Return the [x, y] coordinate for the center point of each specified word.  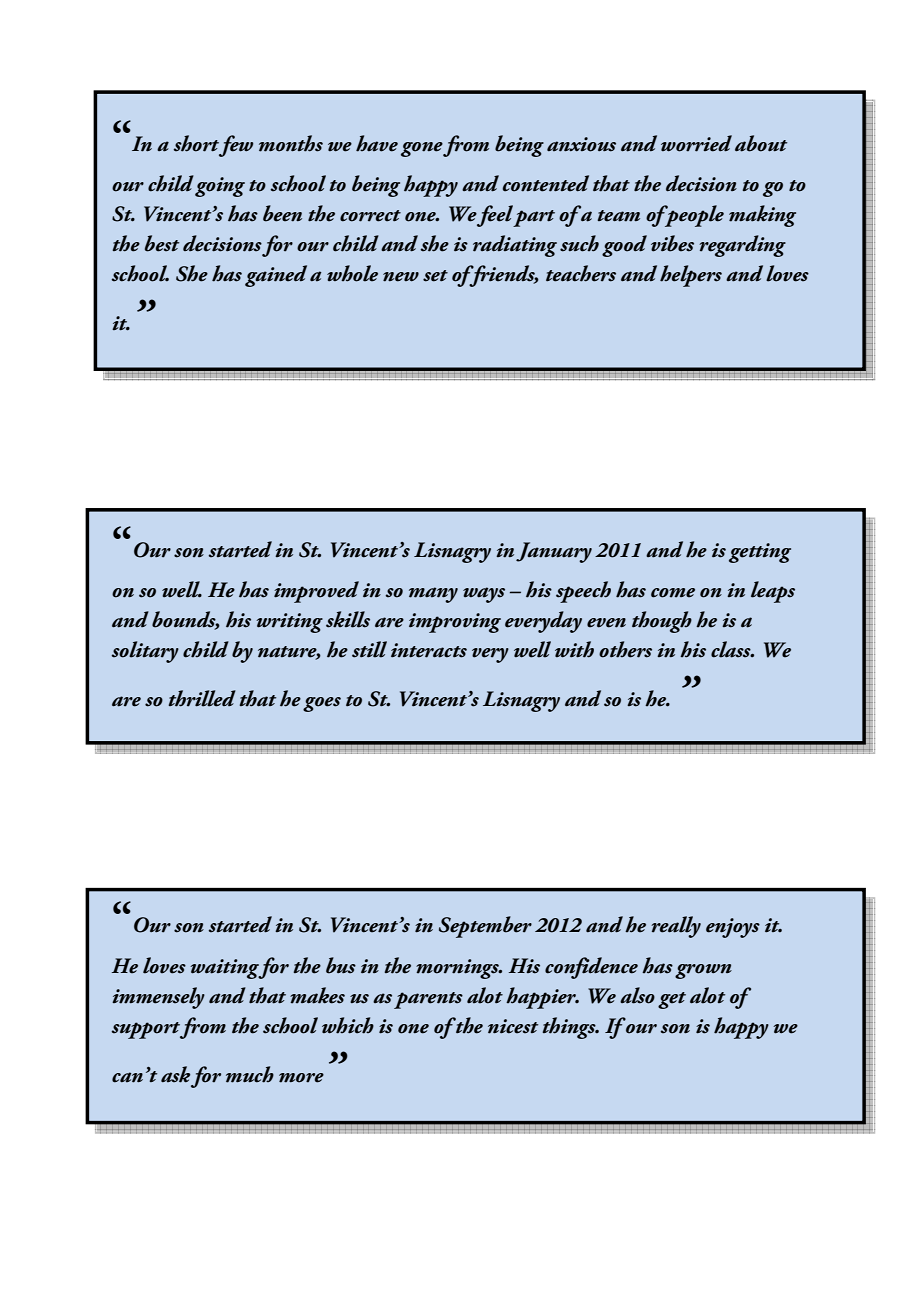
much [250, 1074]
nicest [513, 1026]
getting [760, 553]
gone [422, 149]
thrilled [202, 698]
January [554, 552]
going [220, 187]
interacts [429, 650]
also [637, 995]
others [625, 649]
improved [316, 592]
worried [696, 143]
